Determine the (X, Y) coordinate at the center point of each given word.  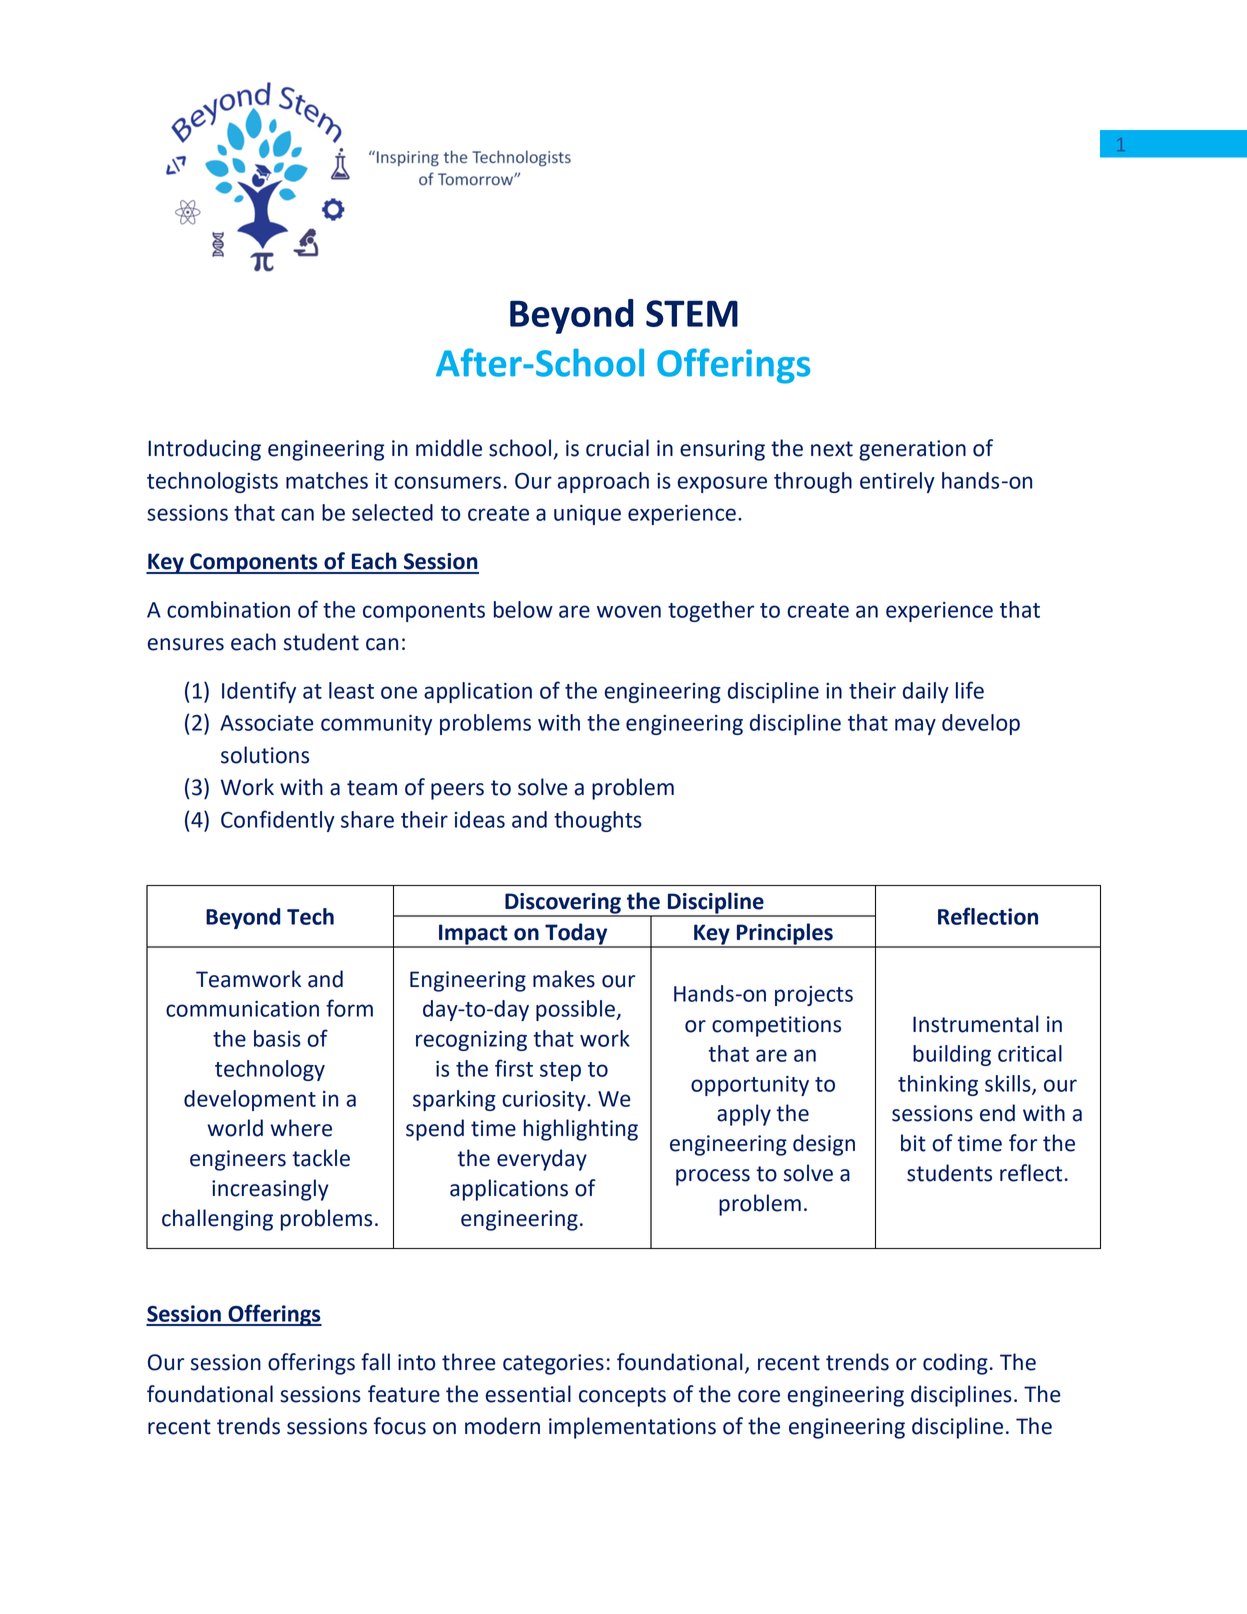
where (301, 1128)
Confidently (278, 821)
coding (955, 1364)
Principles (785, 935)
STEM (692, 313)
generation (912, 450)
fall (375, 1362)
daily (926, 692)
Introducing (204, 450)
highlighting (581, 1130)
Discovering (563, 904)
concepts (622, 1397)
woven (629, 611)
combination (228, 609)
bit (913, 1143)
